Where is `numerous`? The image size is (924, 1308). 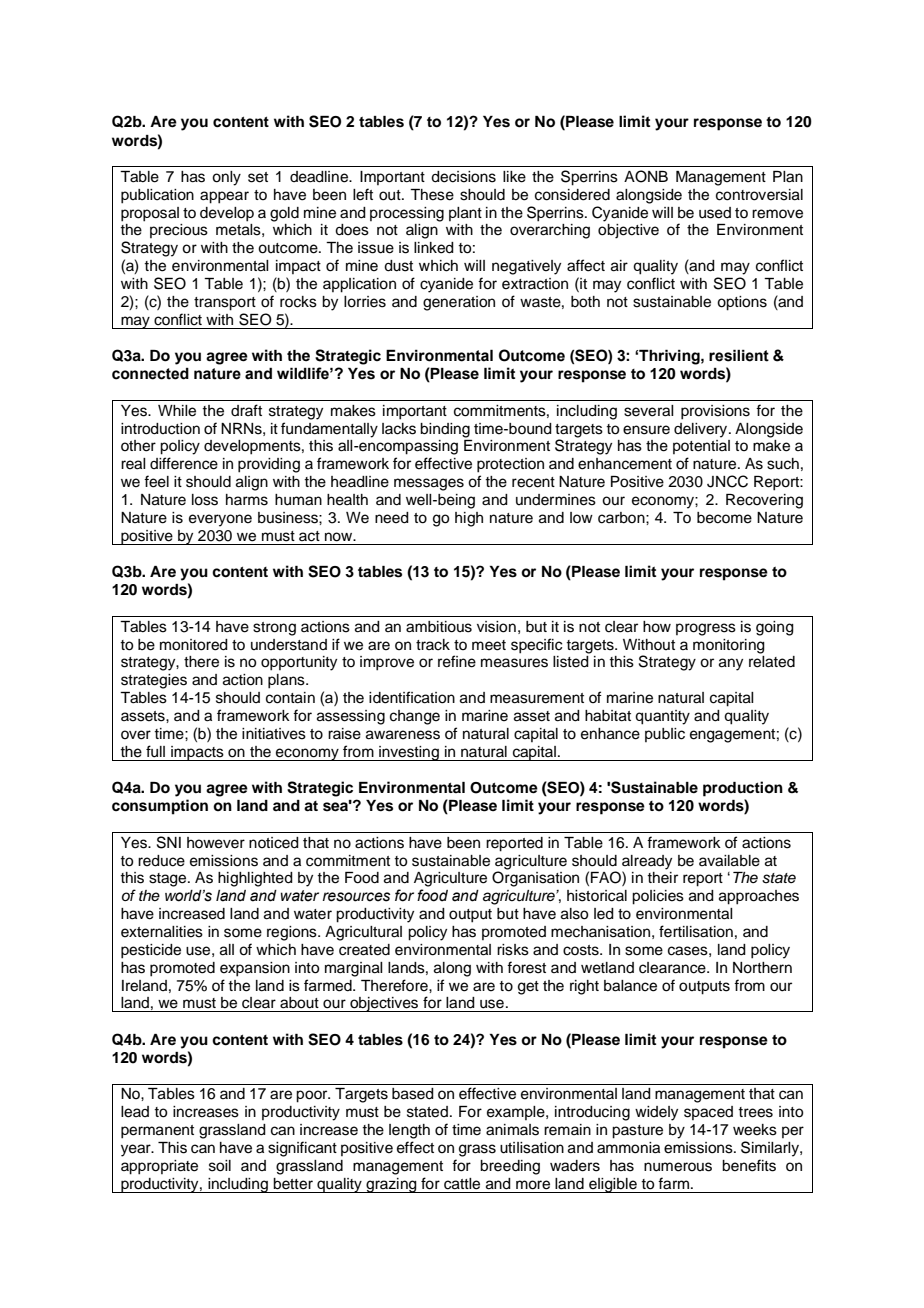 numerous is located at coordinates (678, 1167).
